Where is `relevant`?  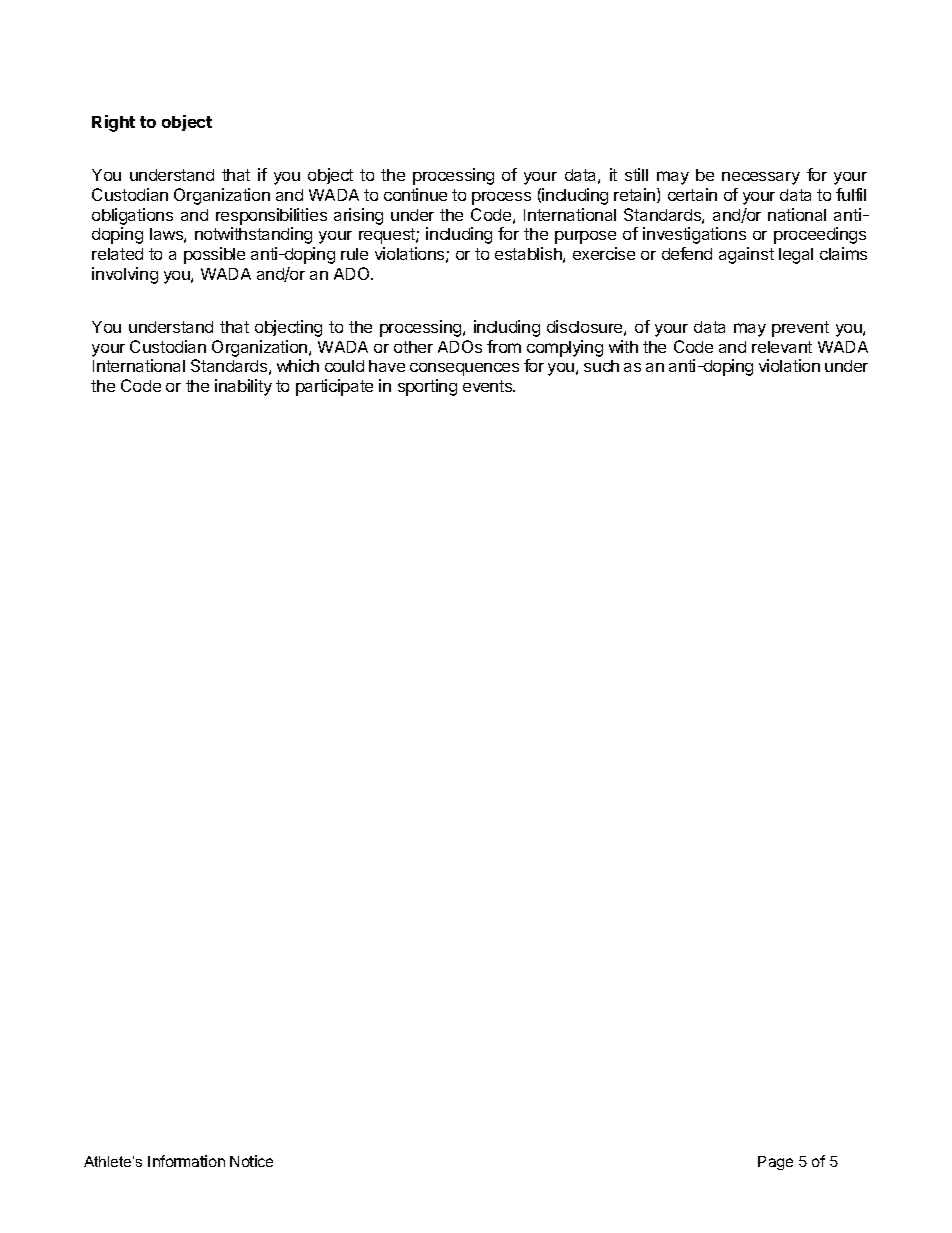
relevant is located at coordinates (782, 347).
